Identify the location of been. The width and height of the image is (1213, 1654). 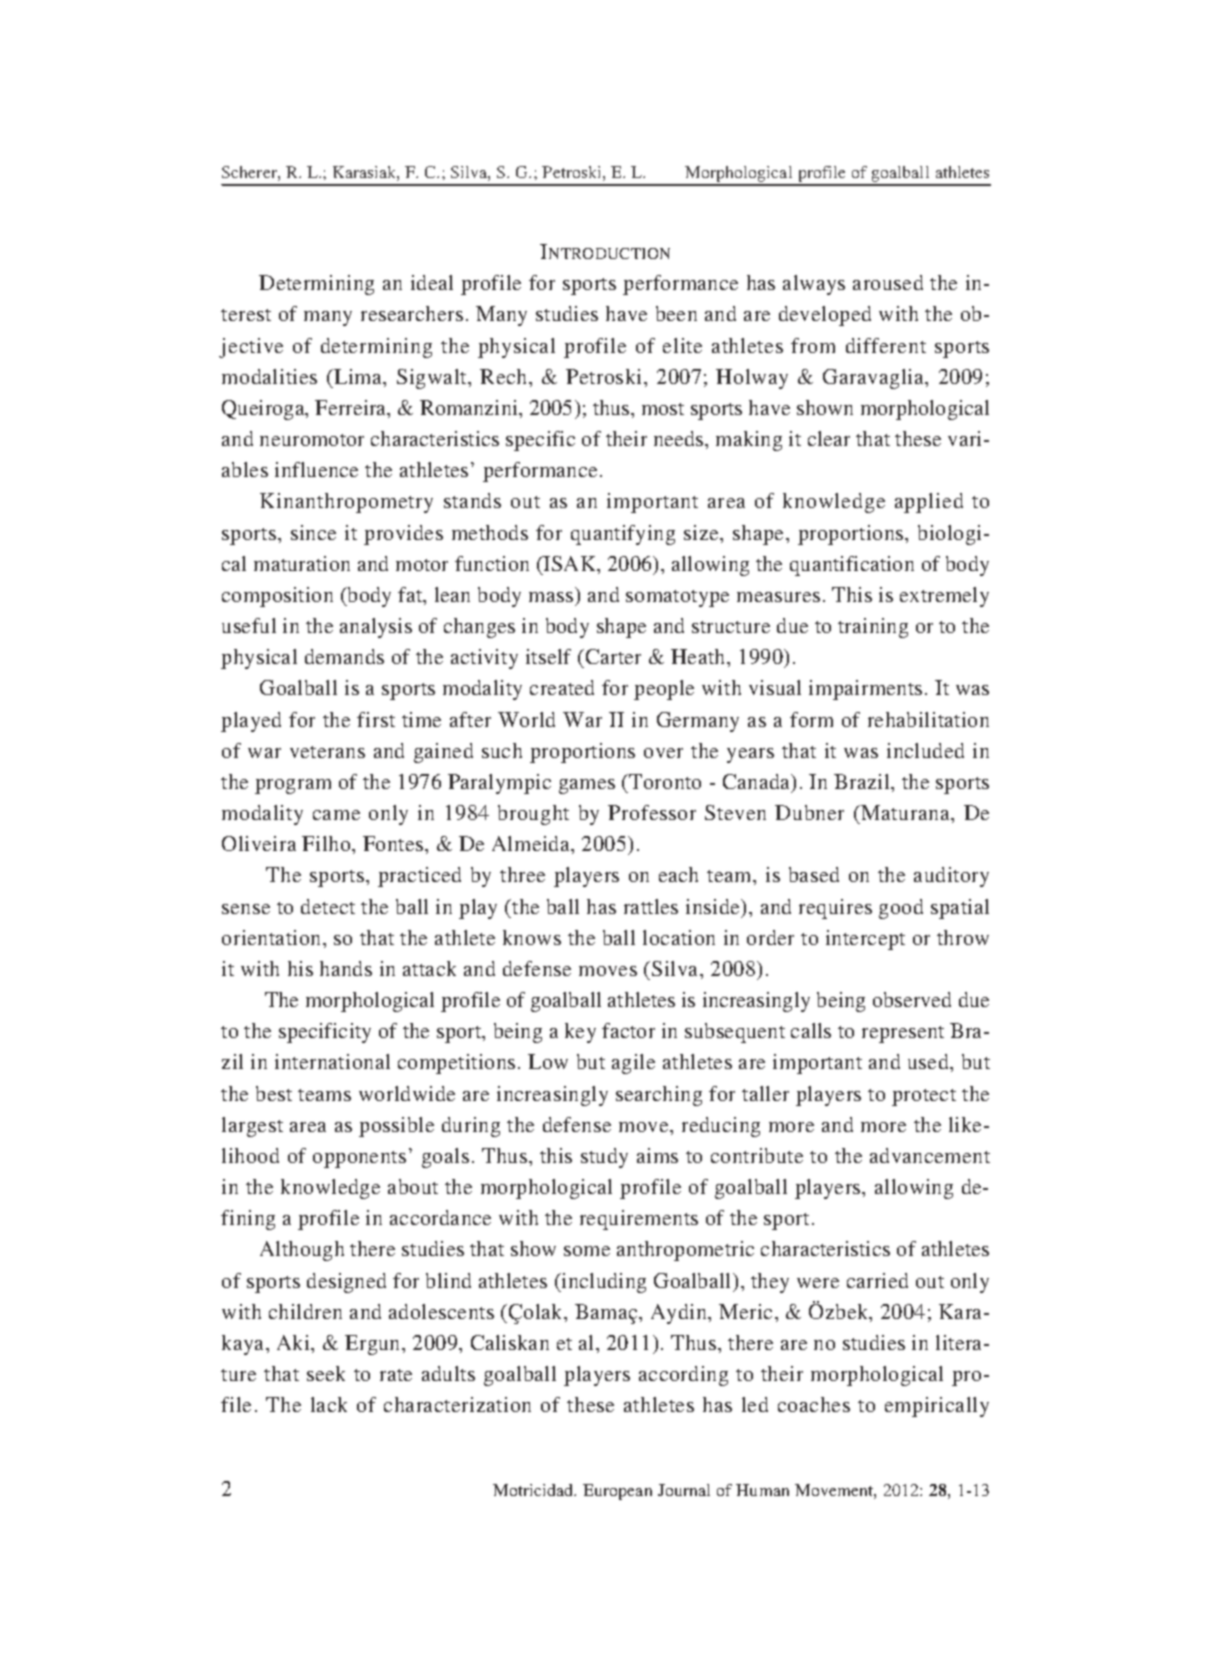
(676, 313).
